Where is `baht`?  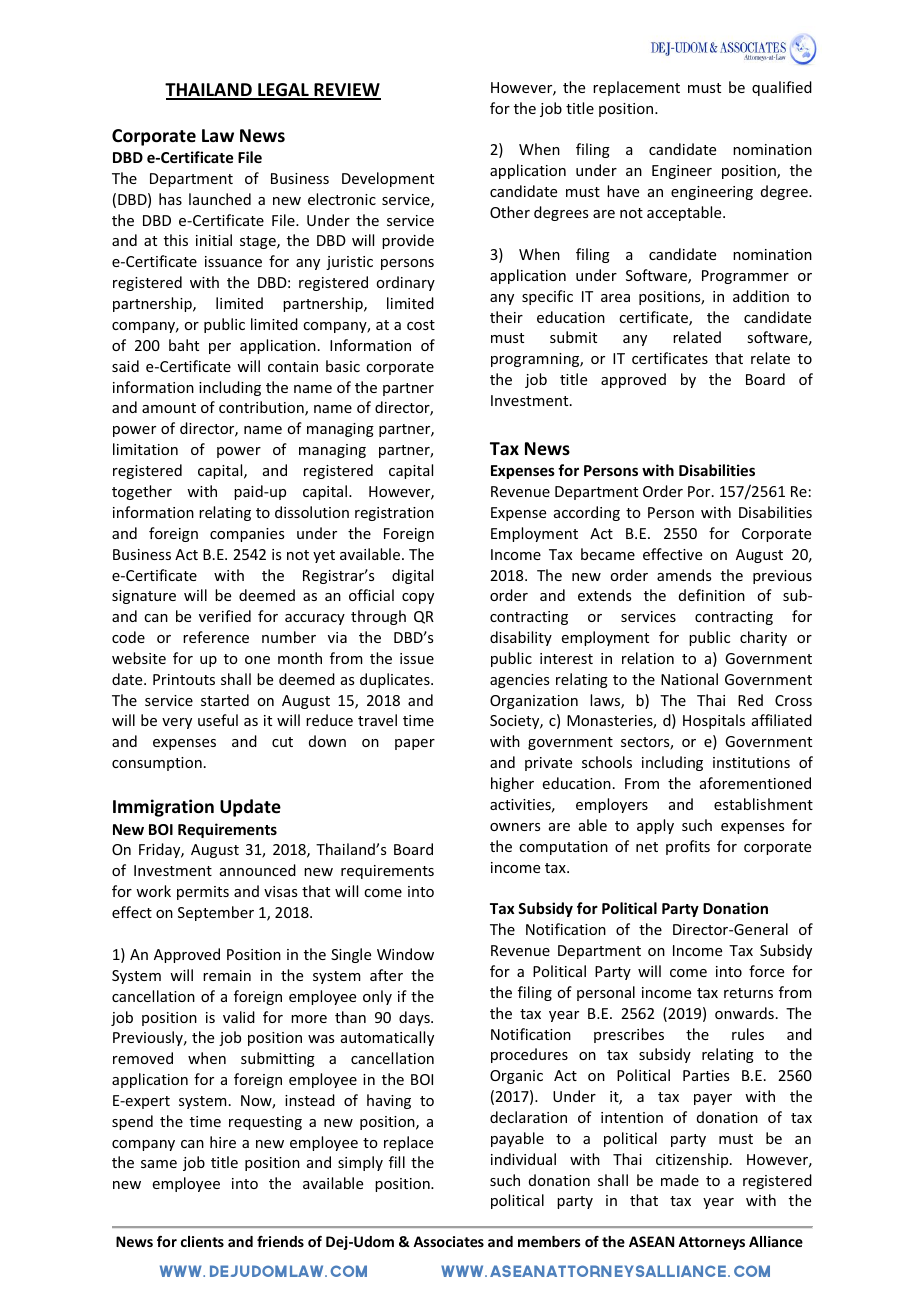 baht is located at coordinates (184, 345).
